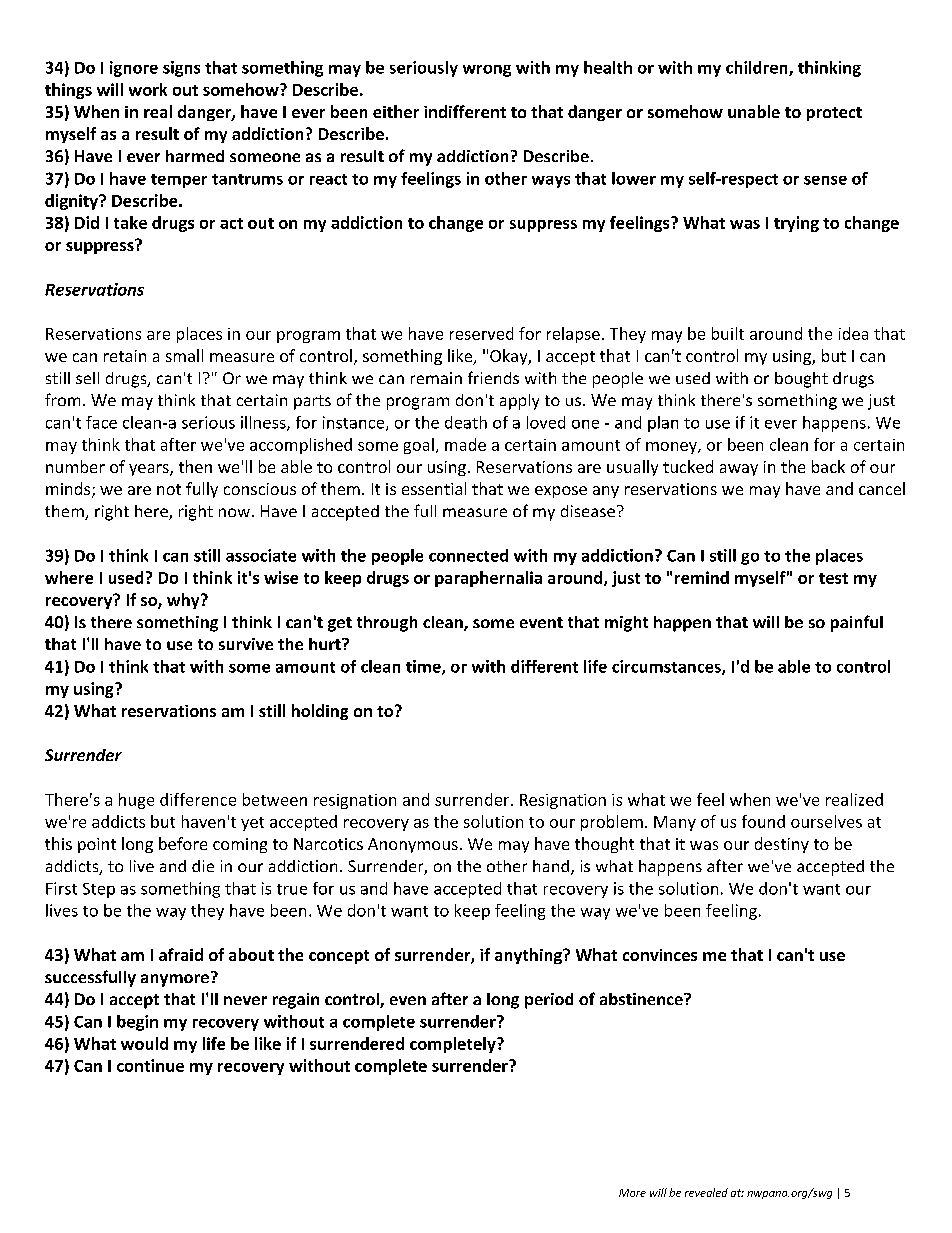  I want to click on not, so click(169, 489).
